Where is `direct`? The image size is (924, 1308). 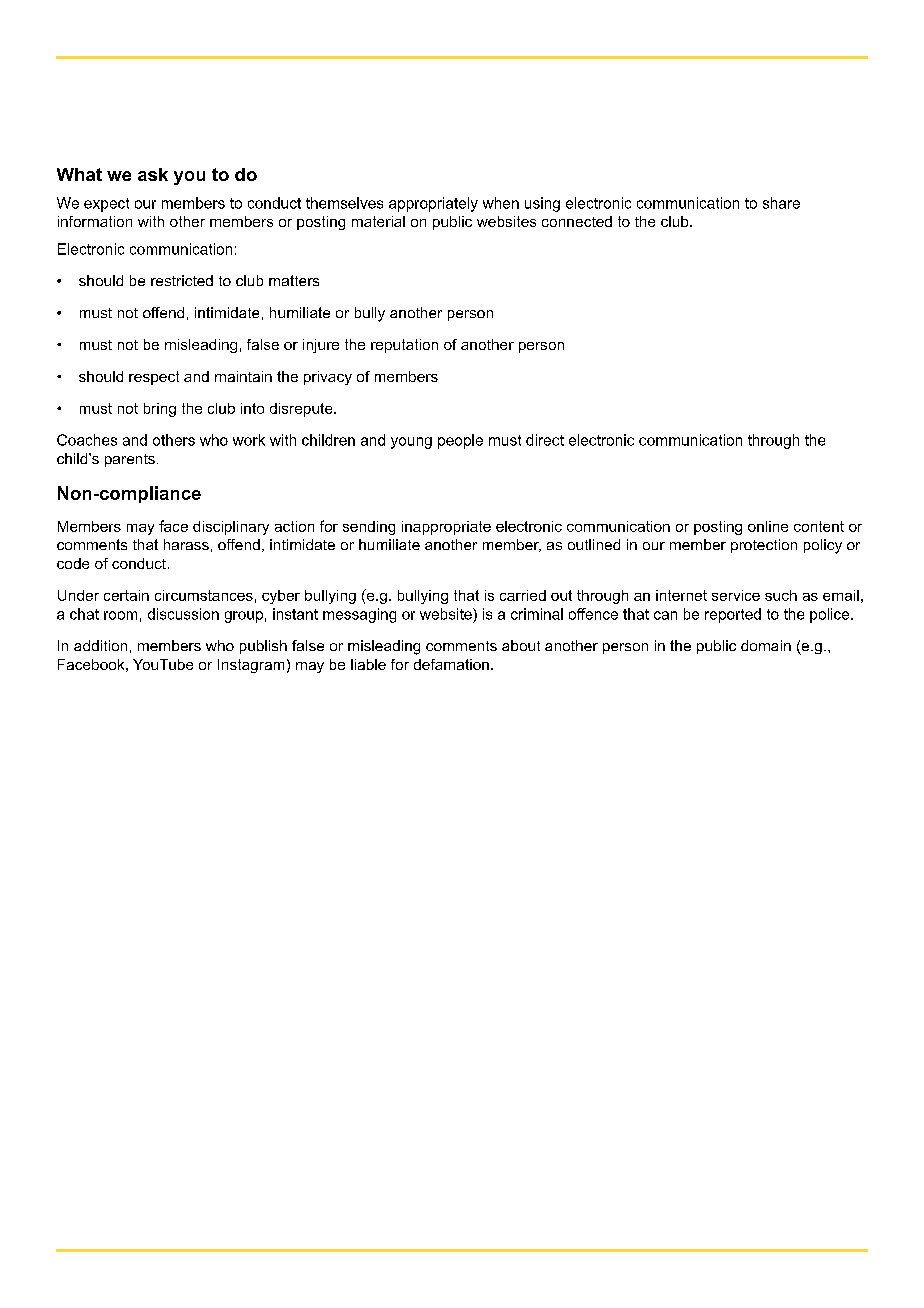
direct is located at coordinates (545, 440).
